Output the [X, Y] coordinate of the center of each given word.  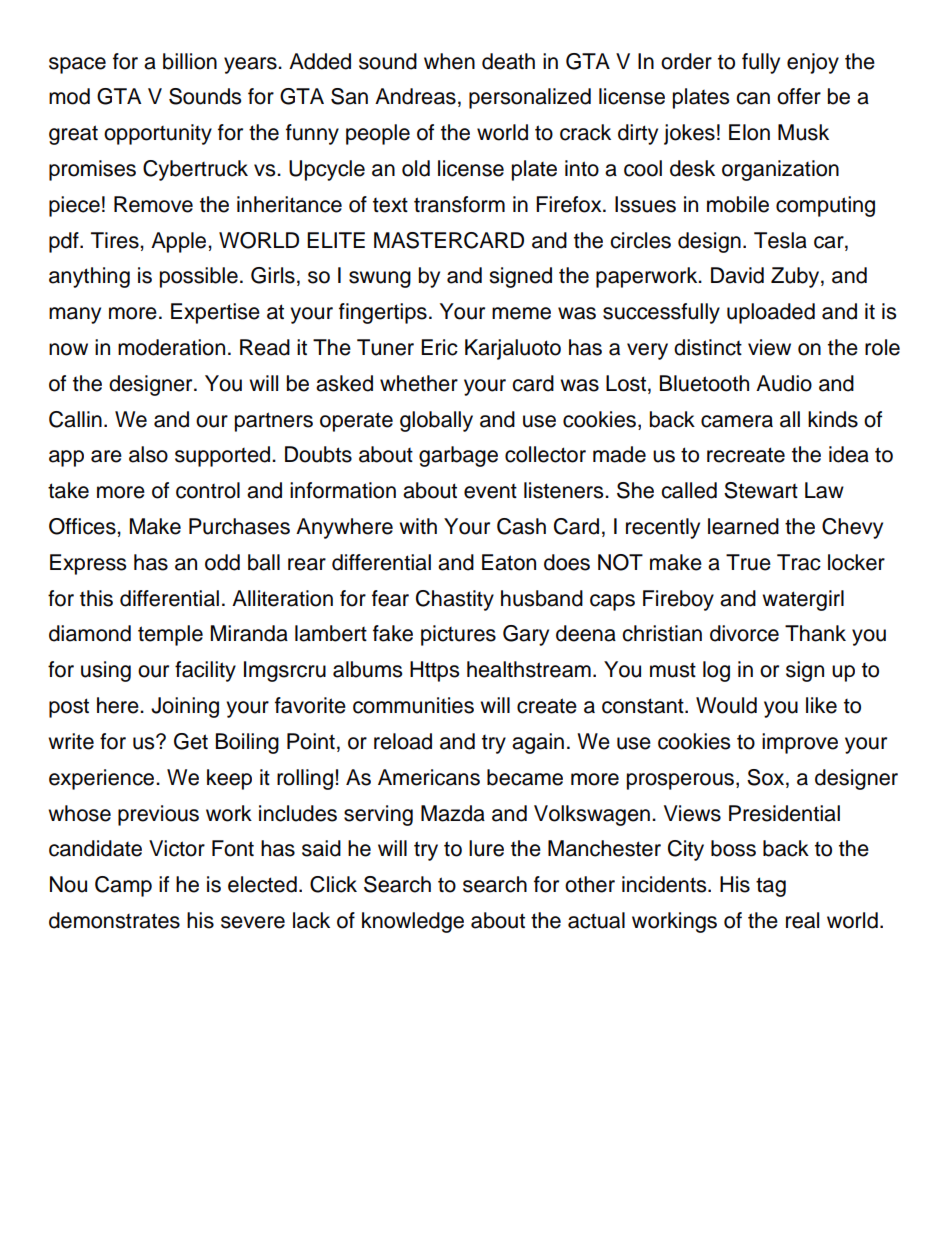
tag [771, 887]
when [449, 61]
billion [190, 61]
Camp [123, 886]
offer [799, 96]
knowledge [413, 922]
